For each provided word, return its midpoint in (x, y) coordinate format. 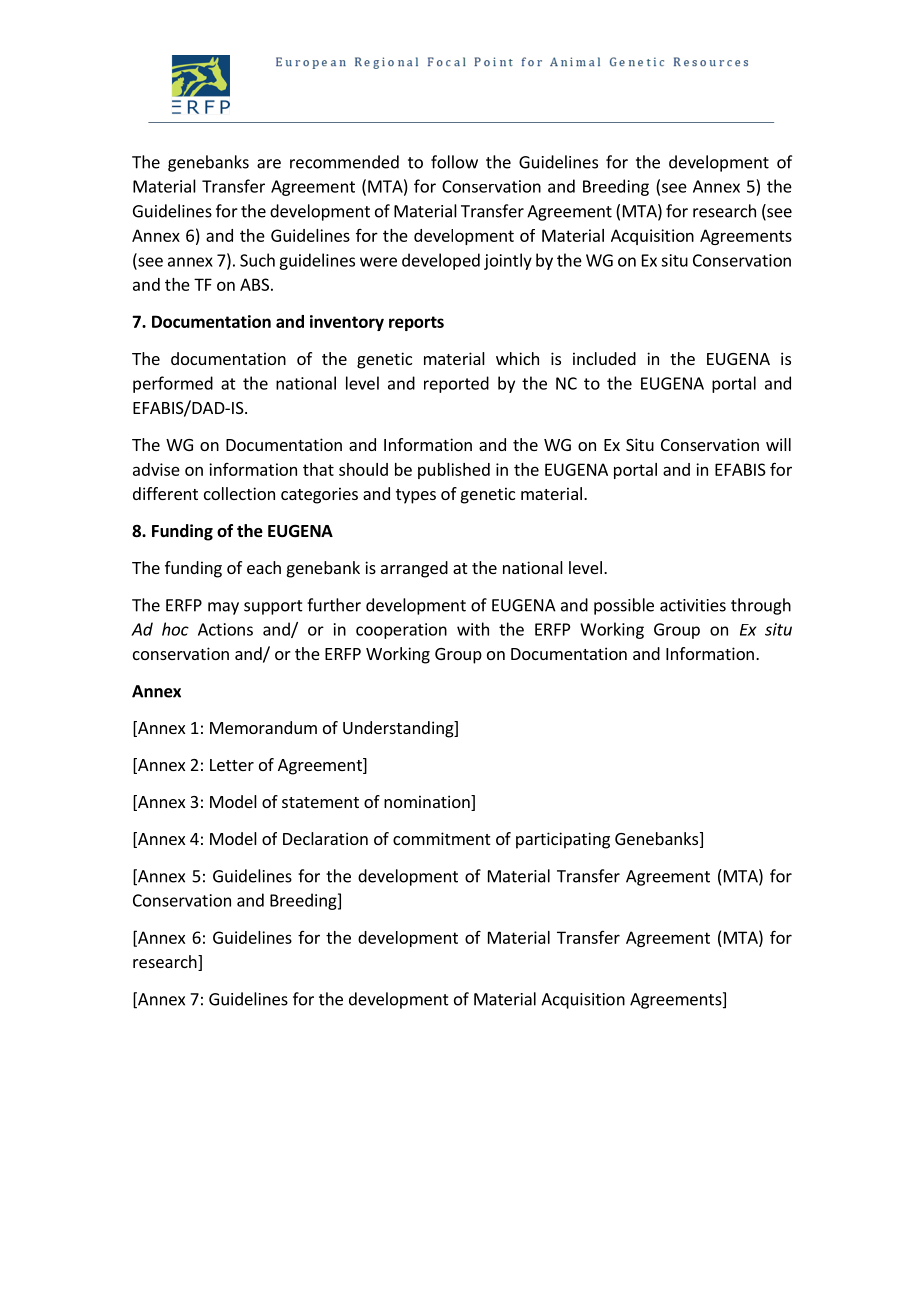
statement (320, 802)
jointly (508, 261)
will (778, 444)
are (269, 164)
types (416, 496)
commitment (441, 838)
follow (454, 162)
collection (239, 493)
